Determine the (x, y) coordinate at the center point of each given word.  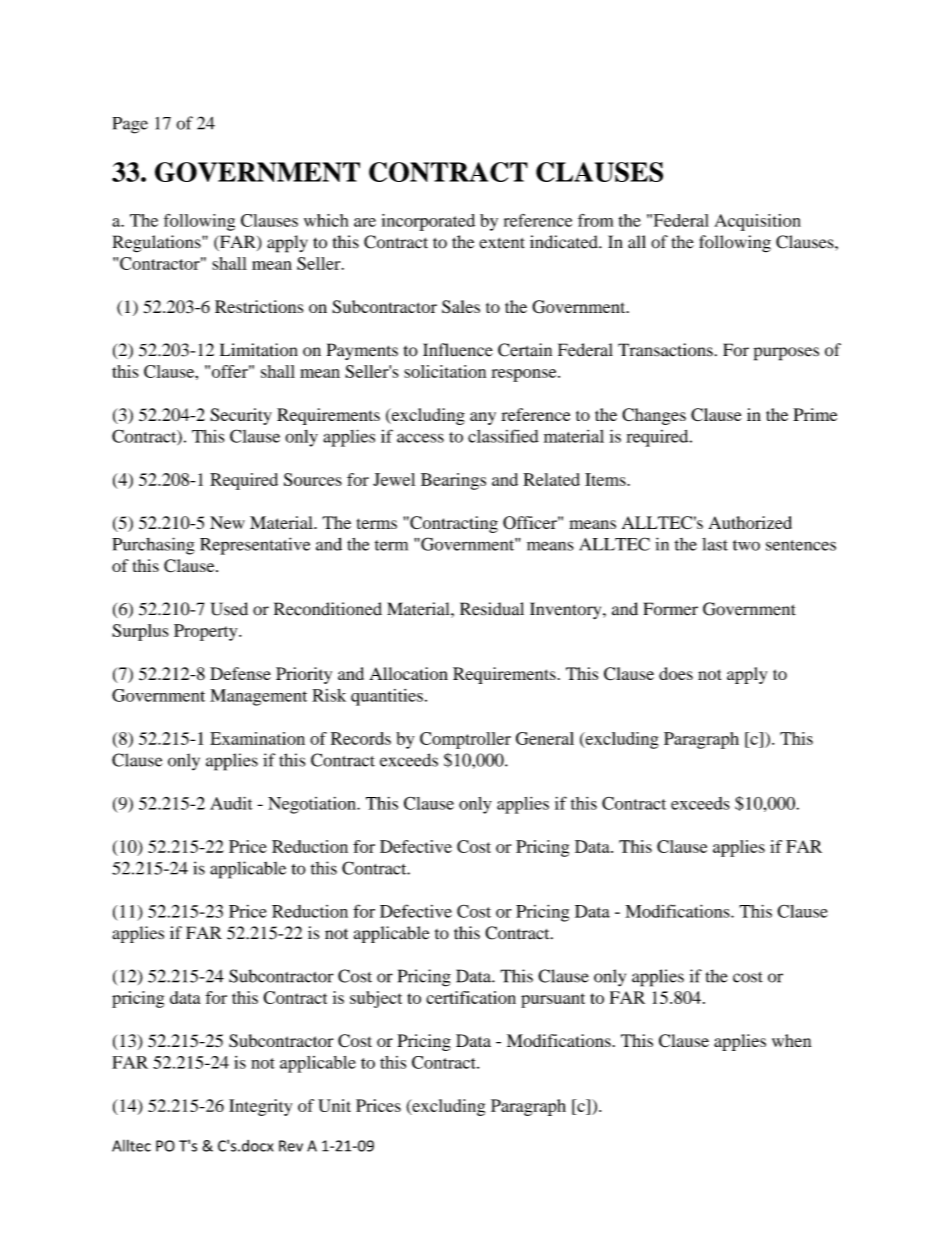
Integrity (260, 1107)
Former (671, 609)
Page (130, 125)
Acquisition (757, 222)
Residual (492, 609)
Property (207, 632)
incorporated (428, 222)
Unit (334, 1105)
